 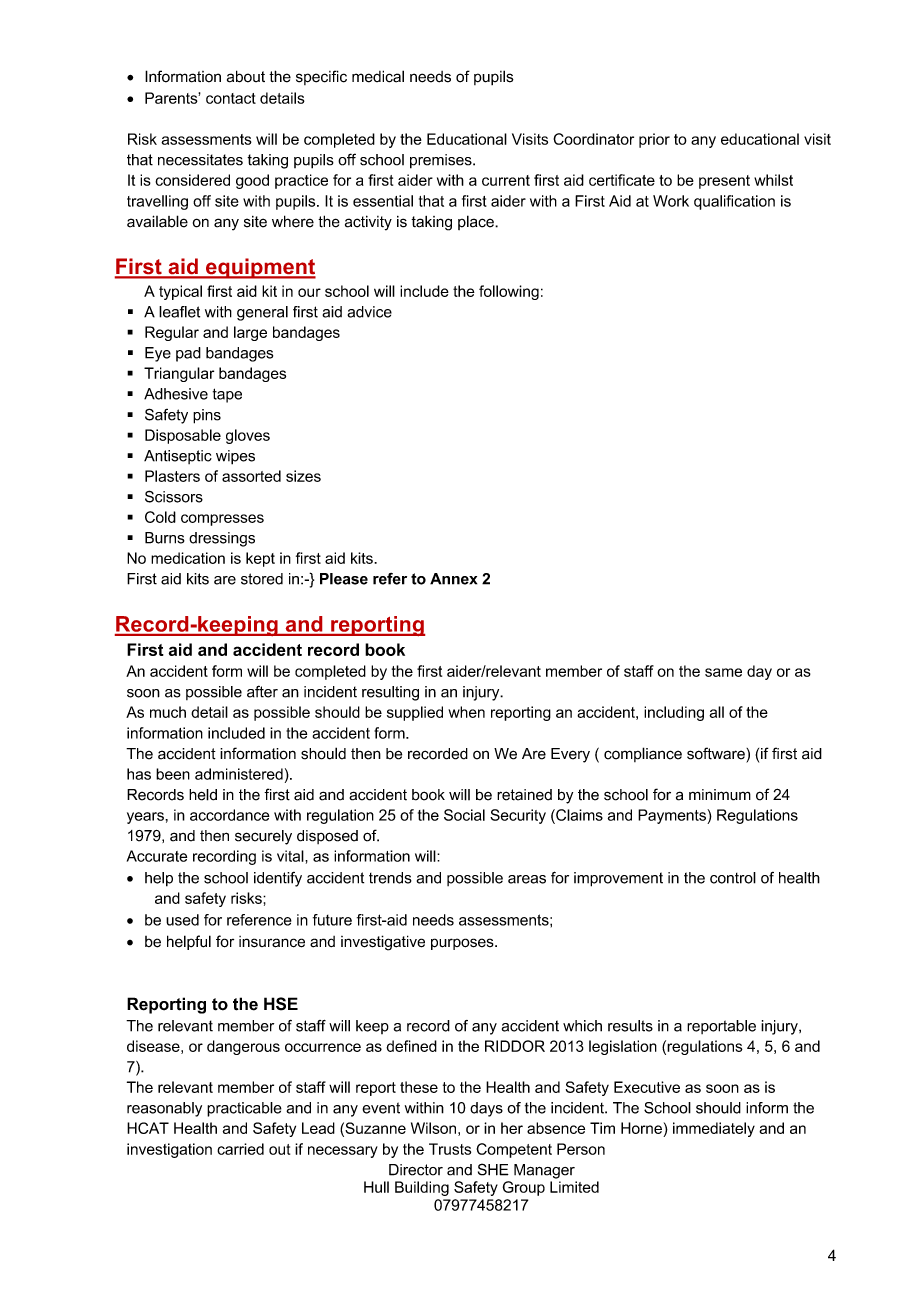 What do you see at coordinates (453, 579) in the document?
I see `Annex` at bounding box center [453, 579].
